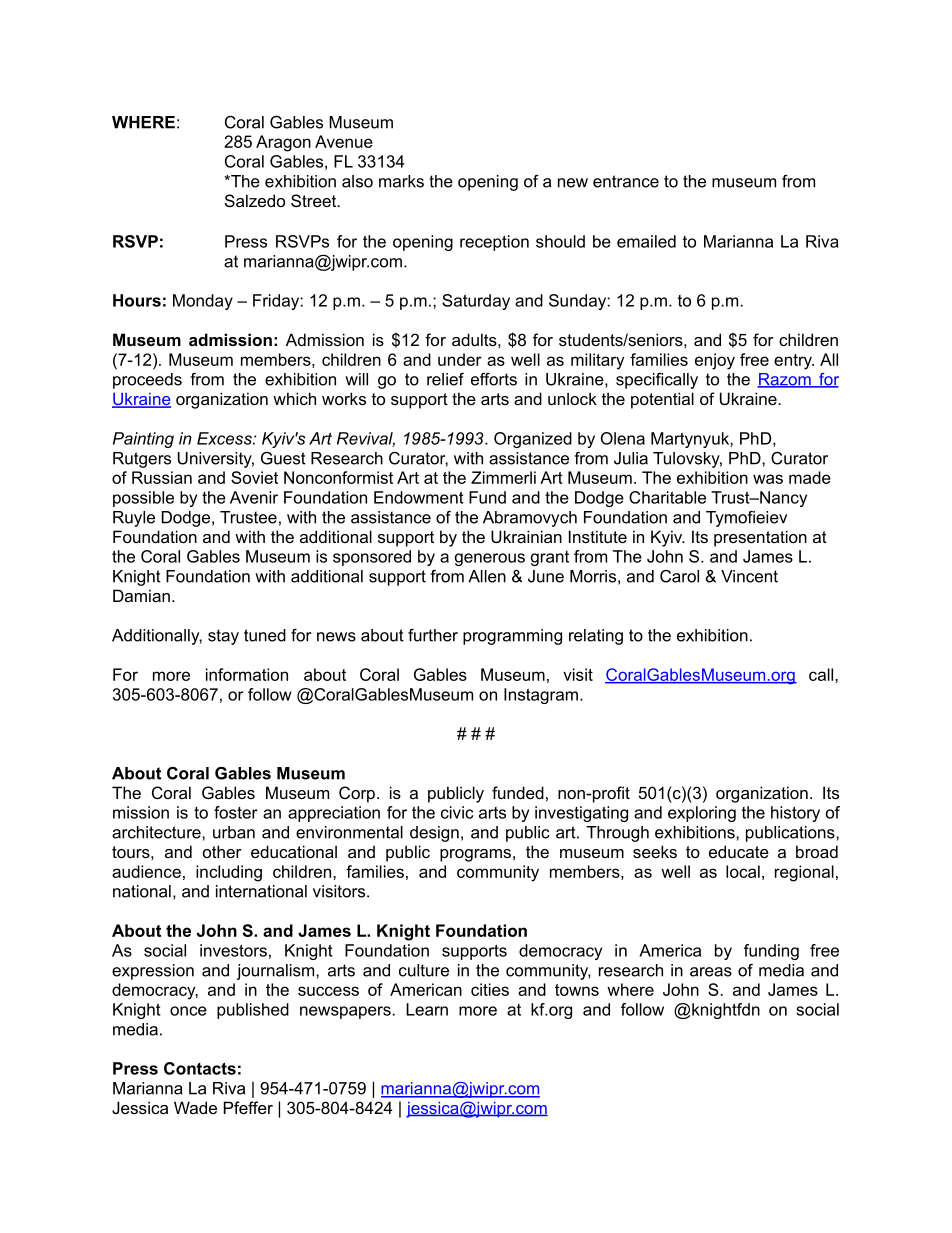 This screenshot has height=1233, width=952. I want to click on programming, so click(512, 637).
